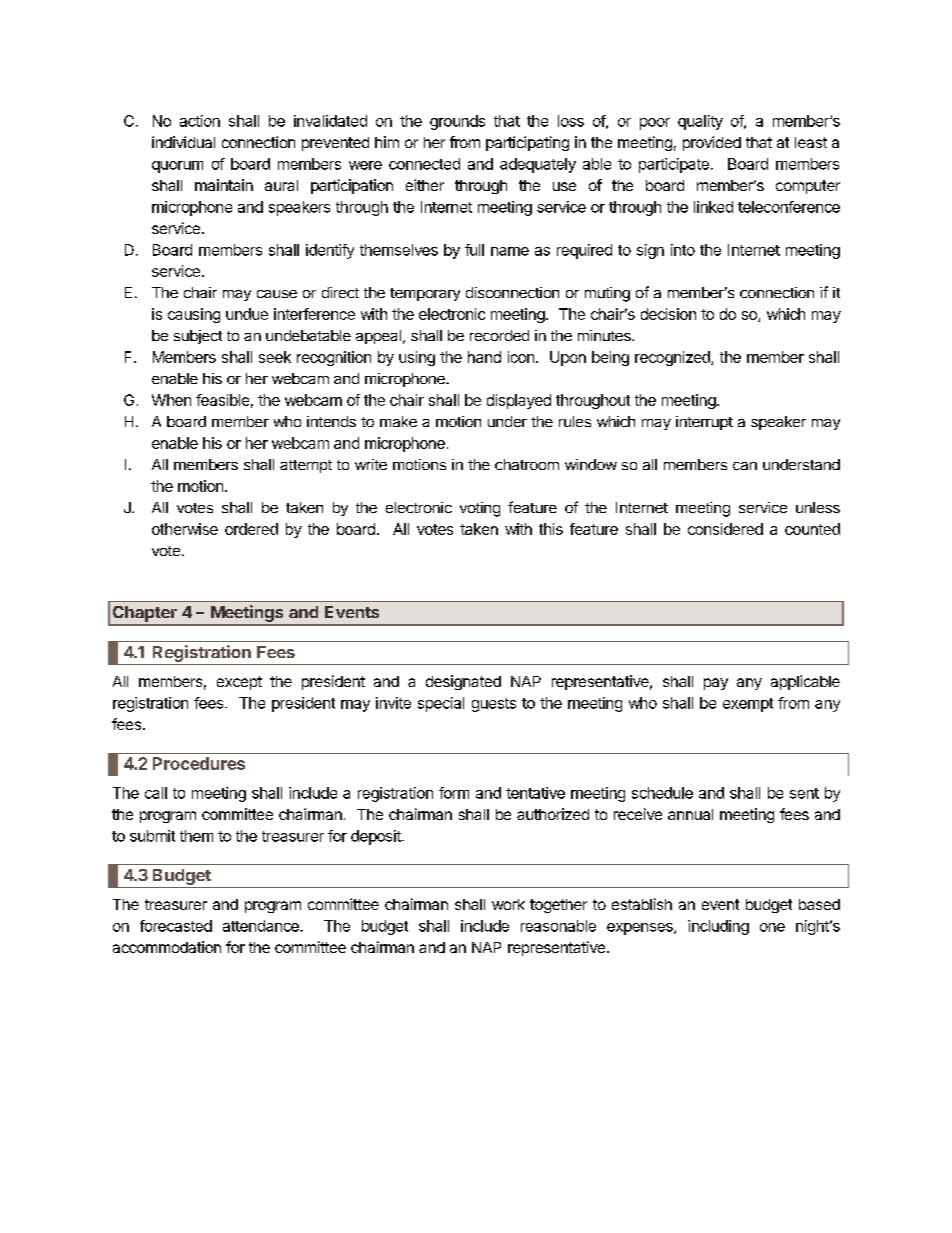 This page has width=952, height=1233. Describe the element at coordinates (519, 401) in the page. I see `displayed` at that location.
